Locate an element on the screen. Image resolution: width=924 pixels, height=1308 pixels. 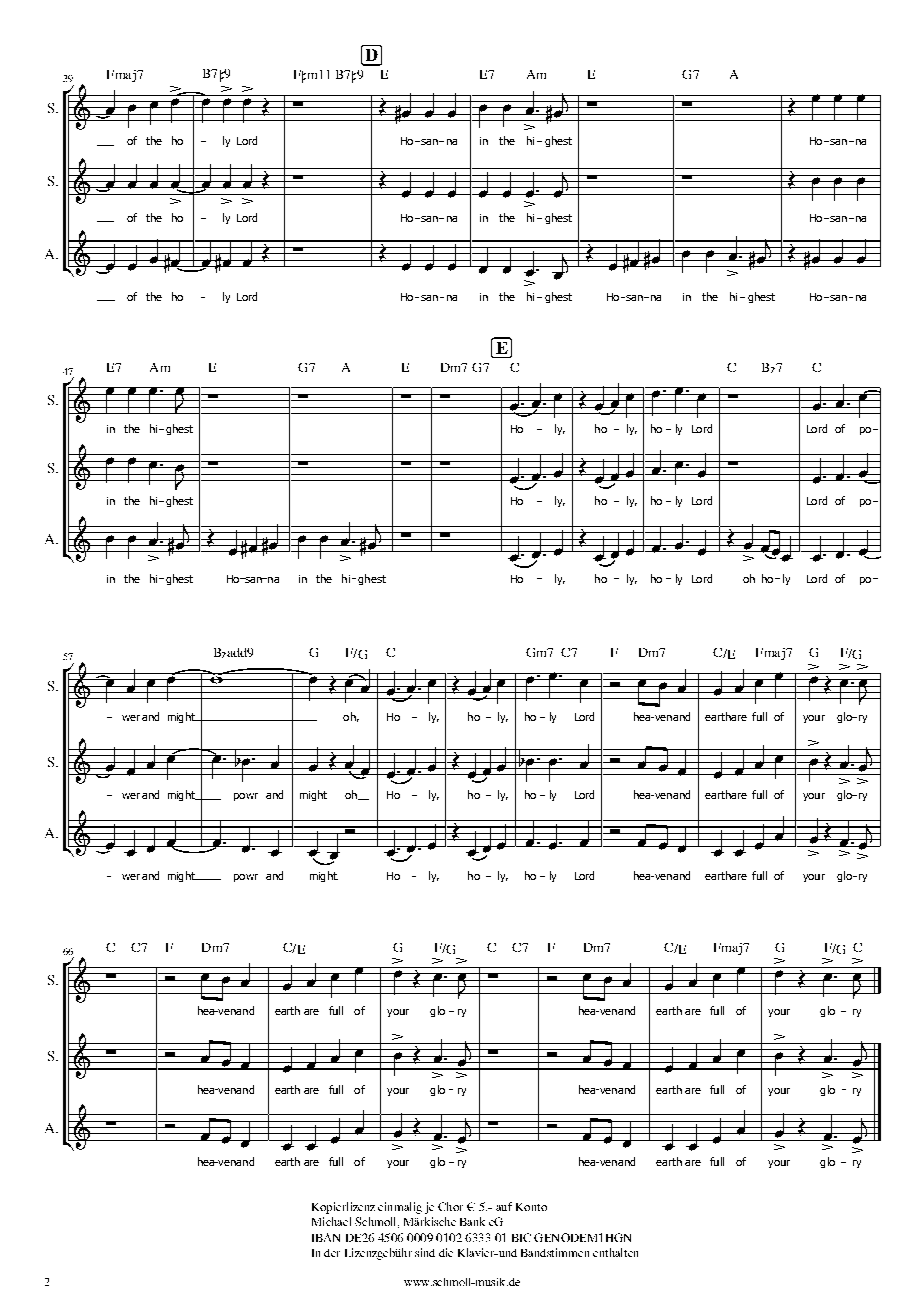
Michael is located at coordinates (331, 1221).
